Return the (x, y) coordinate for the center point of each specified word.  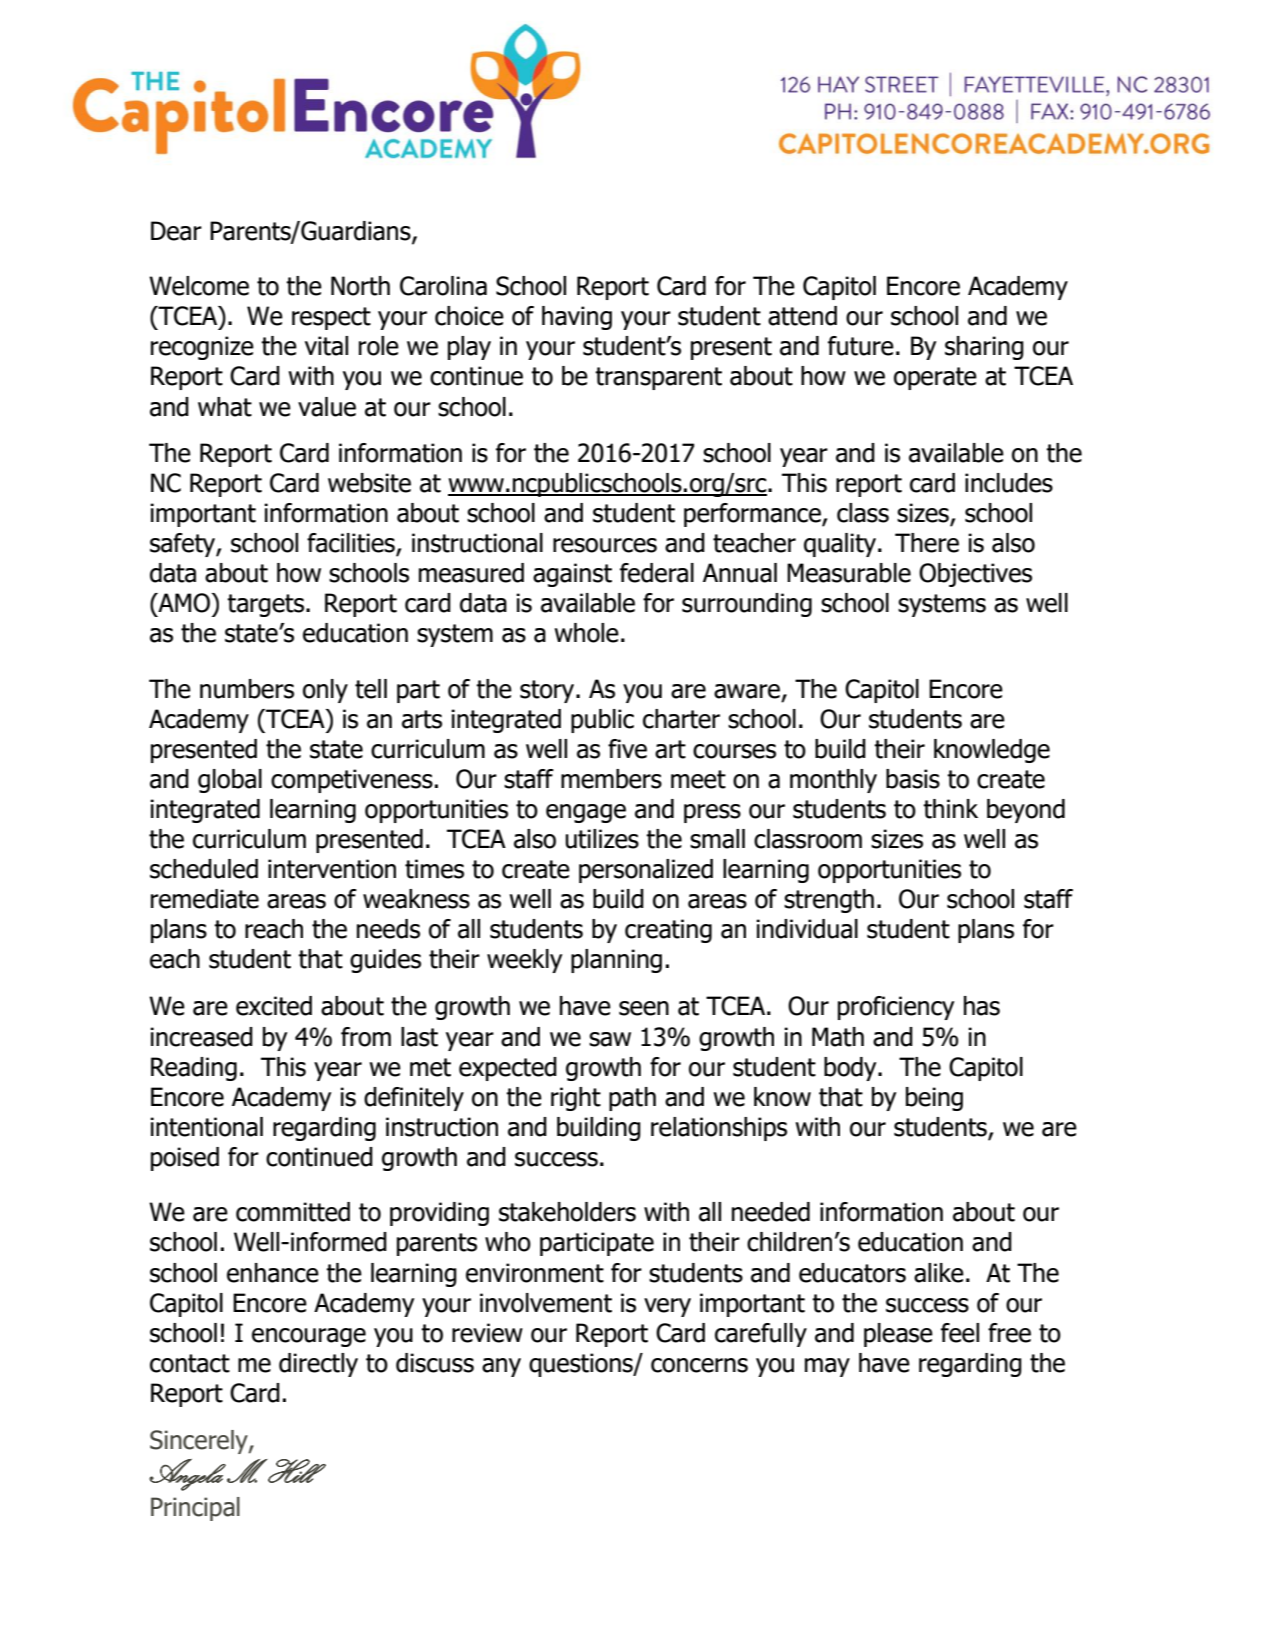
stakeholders (567, 1212)
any (501, 1367)
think (950, 809)
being (934, 1099)
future (861, 346)
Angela (187, 1475)
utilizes (602, 839)
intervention (332, 869)
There (927, 543)
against (572, 575)
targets (267, 605)
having (577, 318)
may (827, 1367)
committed (293, 1212)
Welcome (199, 286)
